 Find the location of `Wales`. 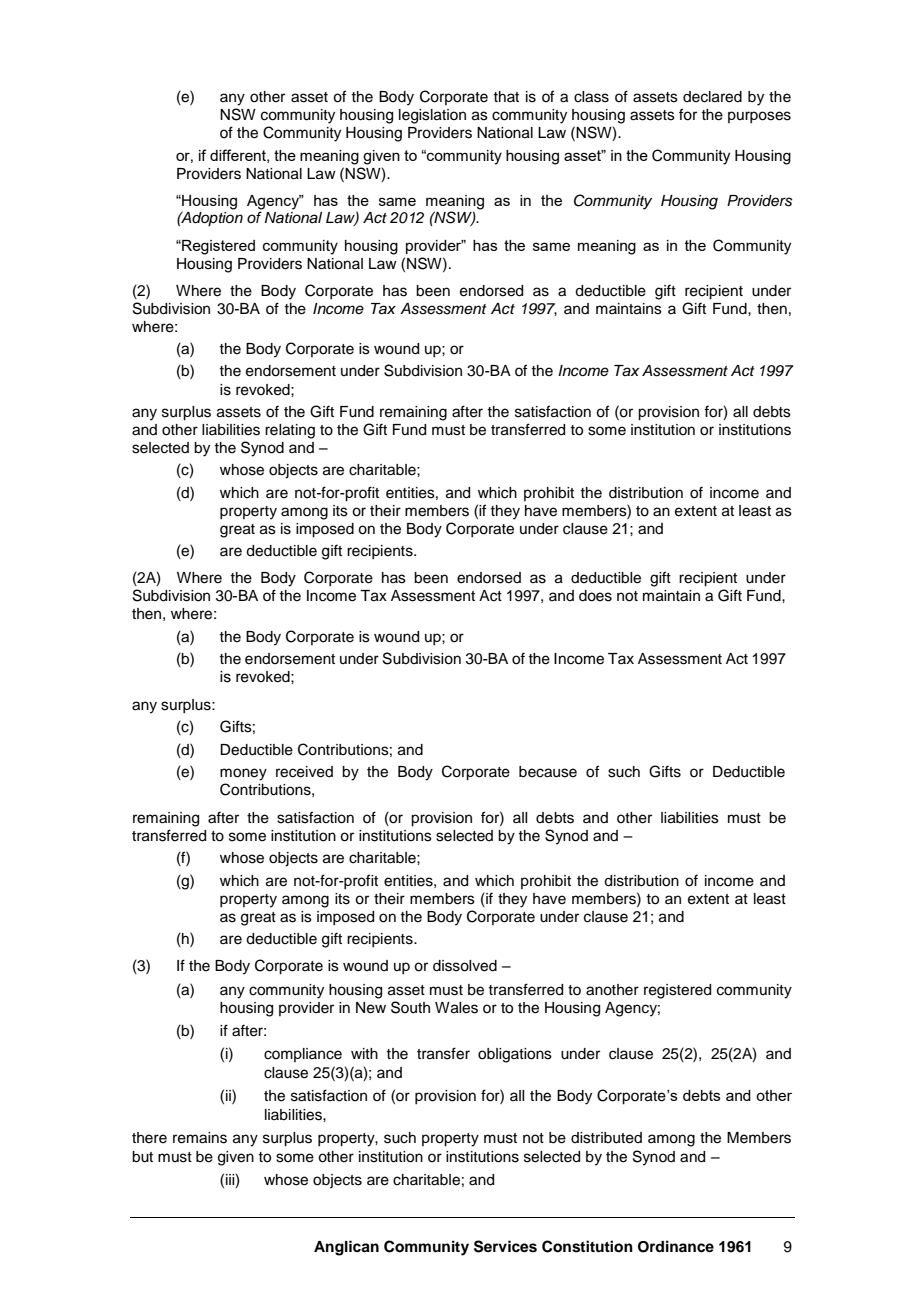

Wales is located at coordinates (456, 1008).
